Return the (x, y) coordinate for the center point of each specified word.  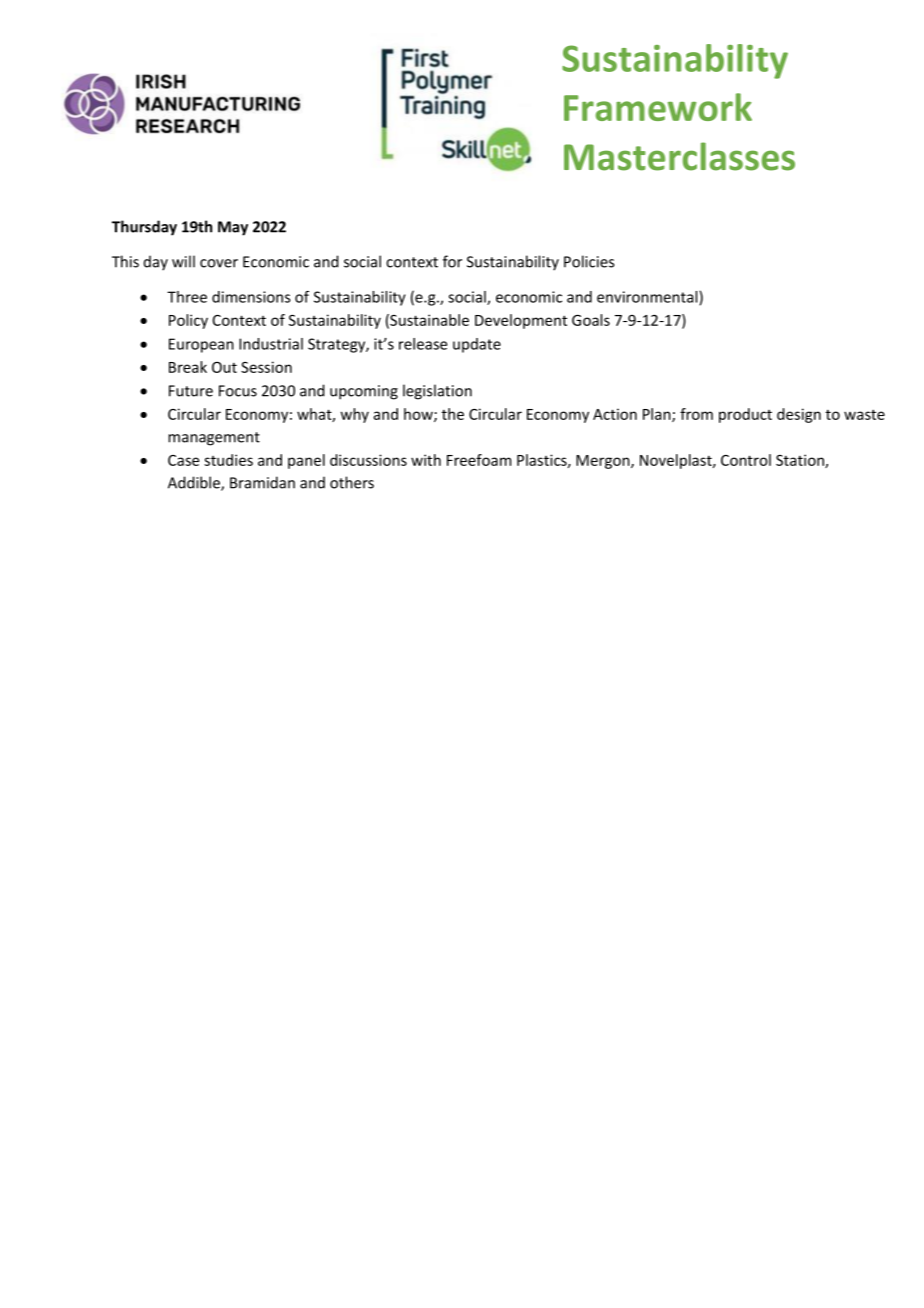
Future (191, 391)
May (233, 228)
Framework (658, 107)
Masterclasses (679, 156)
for (452, 261)
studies (228, 460)
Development (521, 321)
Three (187, 297)
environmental (648, 298)
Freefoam (479, 460)
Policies (589, 261)
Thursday (144, 228)
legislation (437, 392)
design (799, 415)
